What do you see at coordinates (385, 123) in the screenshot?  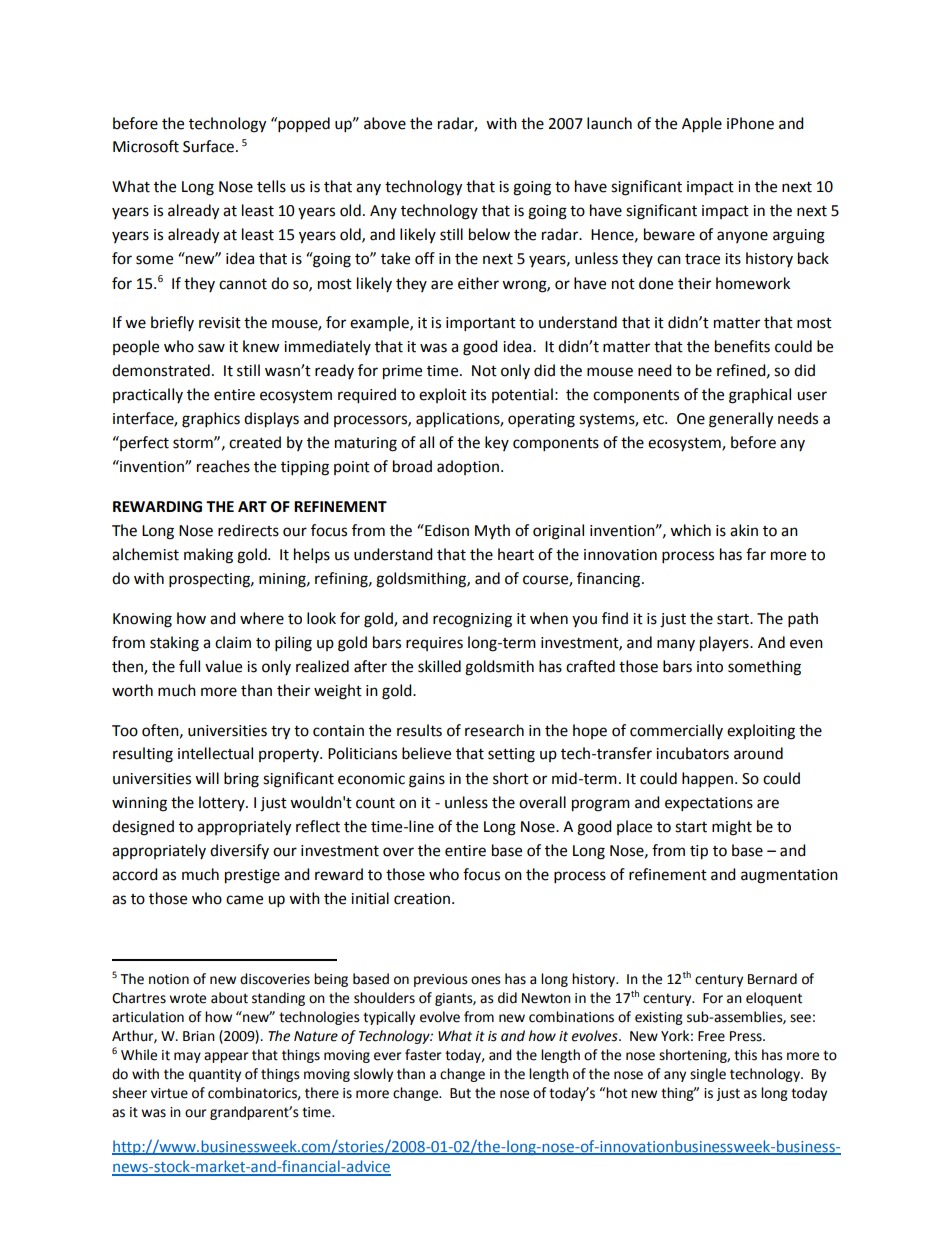 I see `above` at bounding box center [385, 123].
